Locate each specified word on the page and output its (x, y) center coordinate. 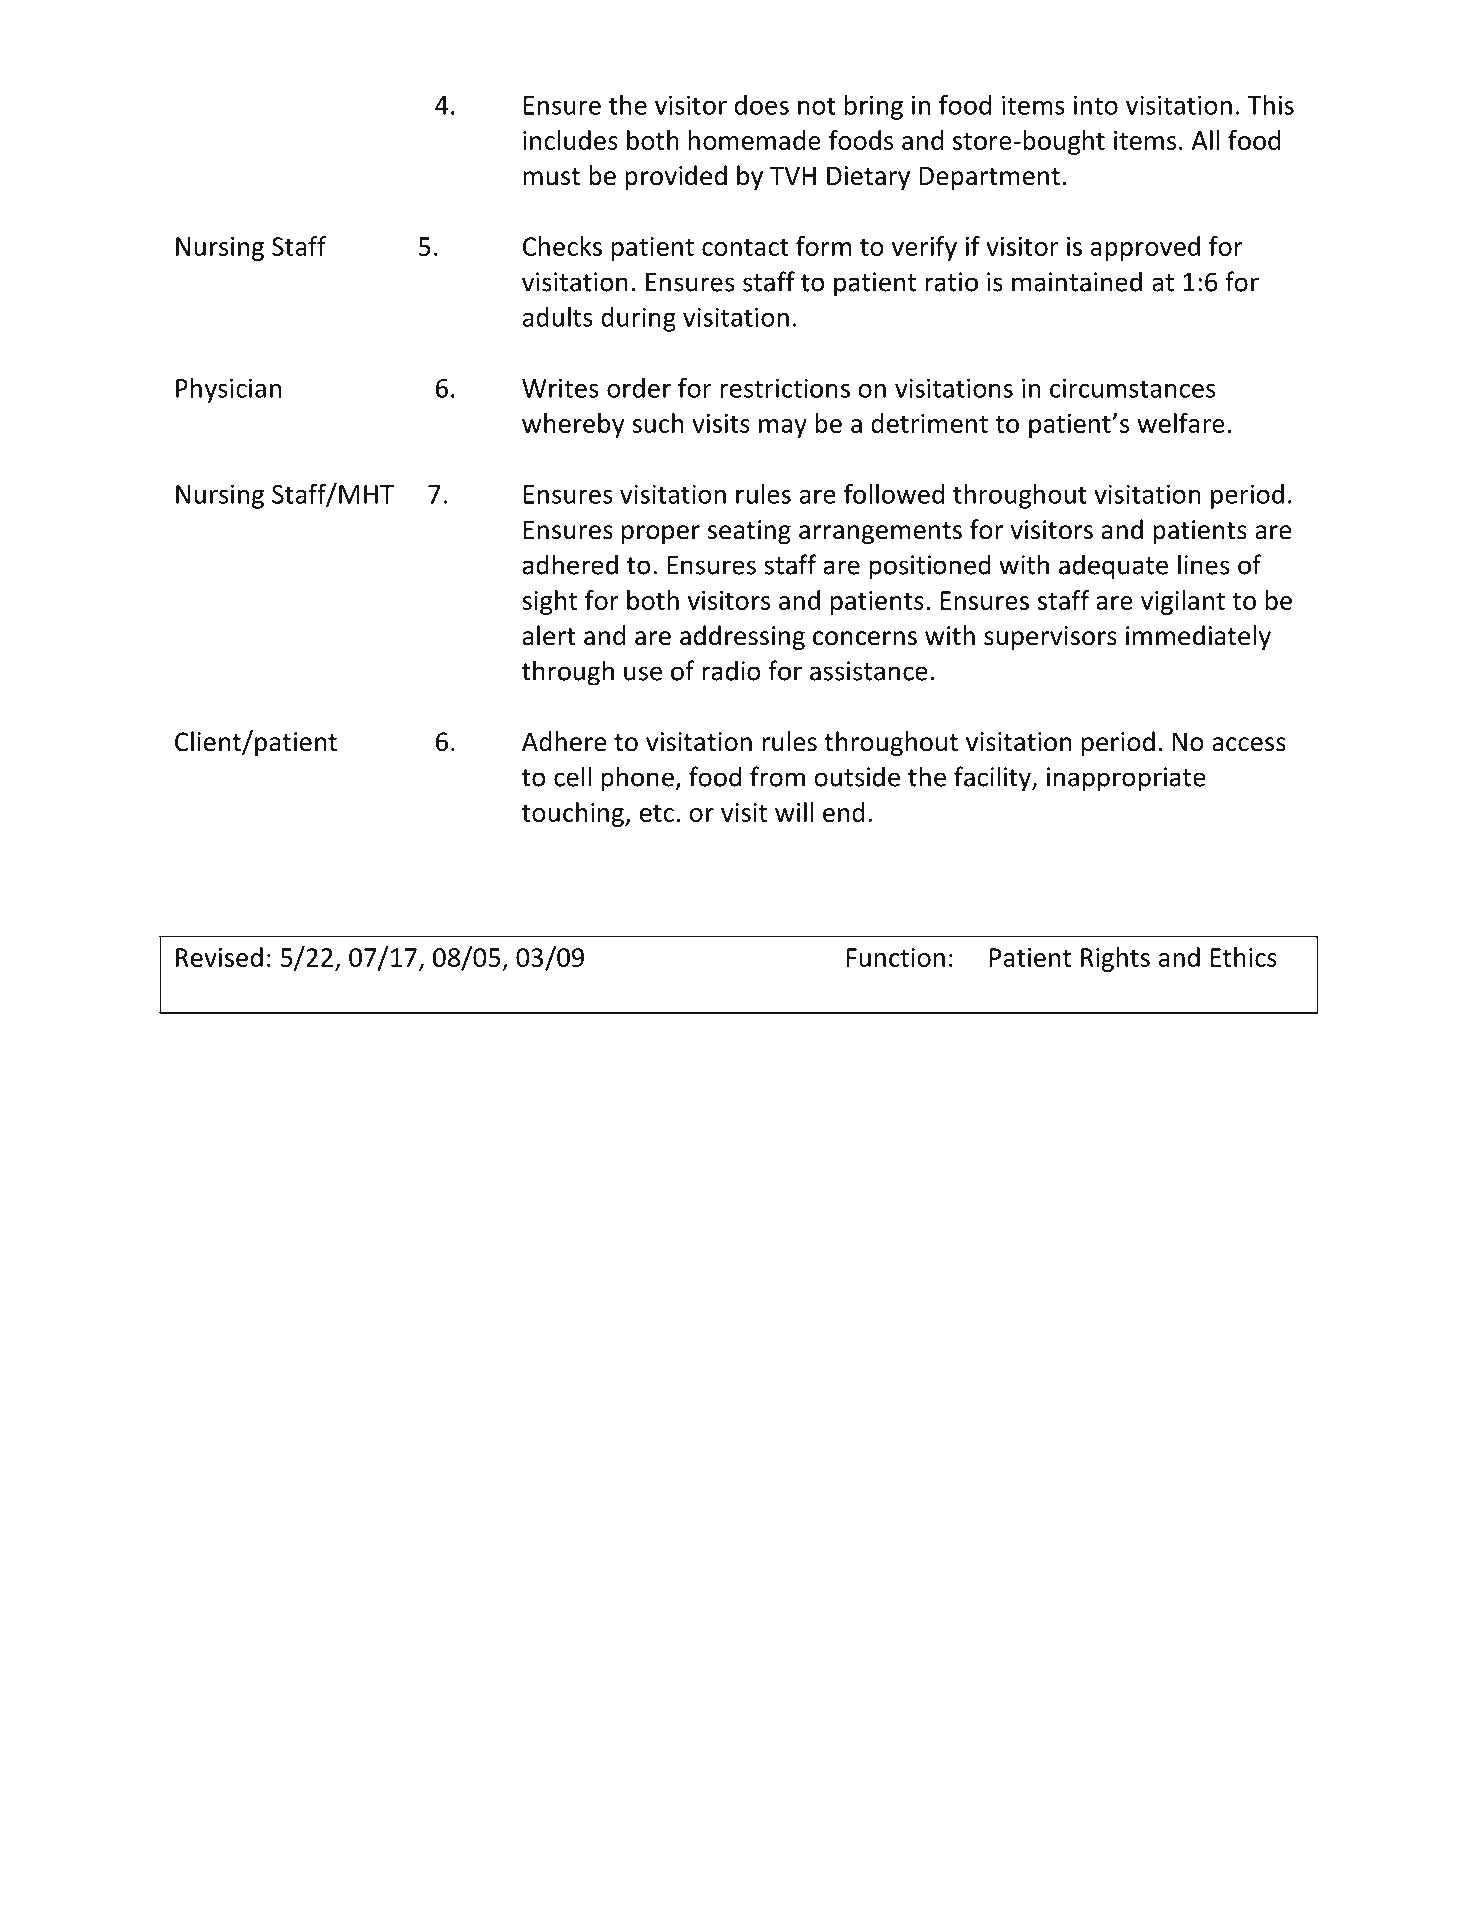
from (777, 776)
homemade (755, 140)
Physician (228, 390)
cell (572, 776)
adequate (1113, 567)
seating (749, 532)
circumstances (1132, 388)
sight (549, 602)
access (1249, 744)
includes (570, 140)
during (638, 319)
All (1206, 140)
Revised (219, 957)
